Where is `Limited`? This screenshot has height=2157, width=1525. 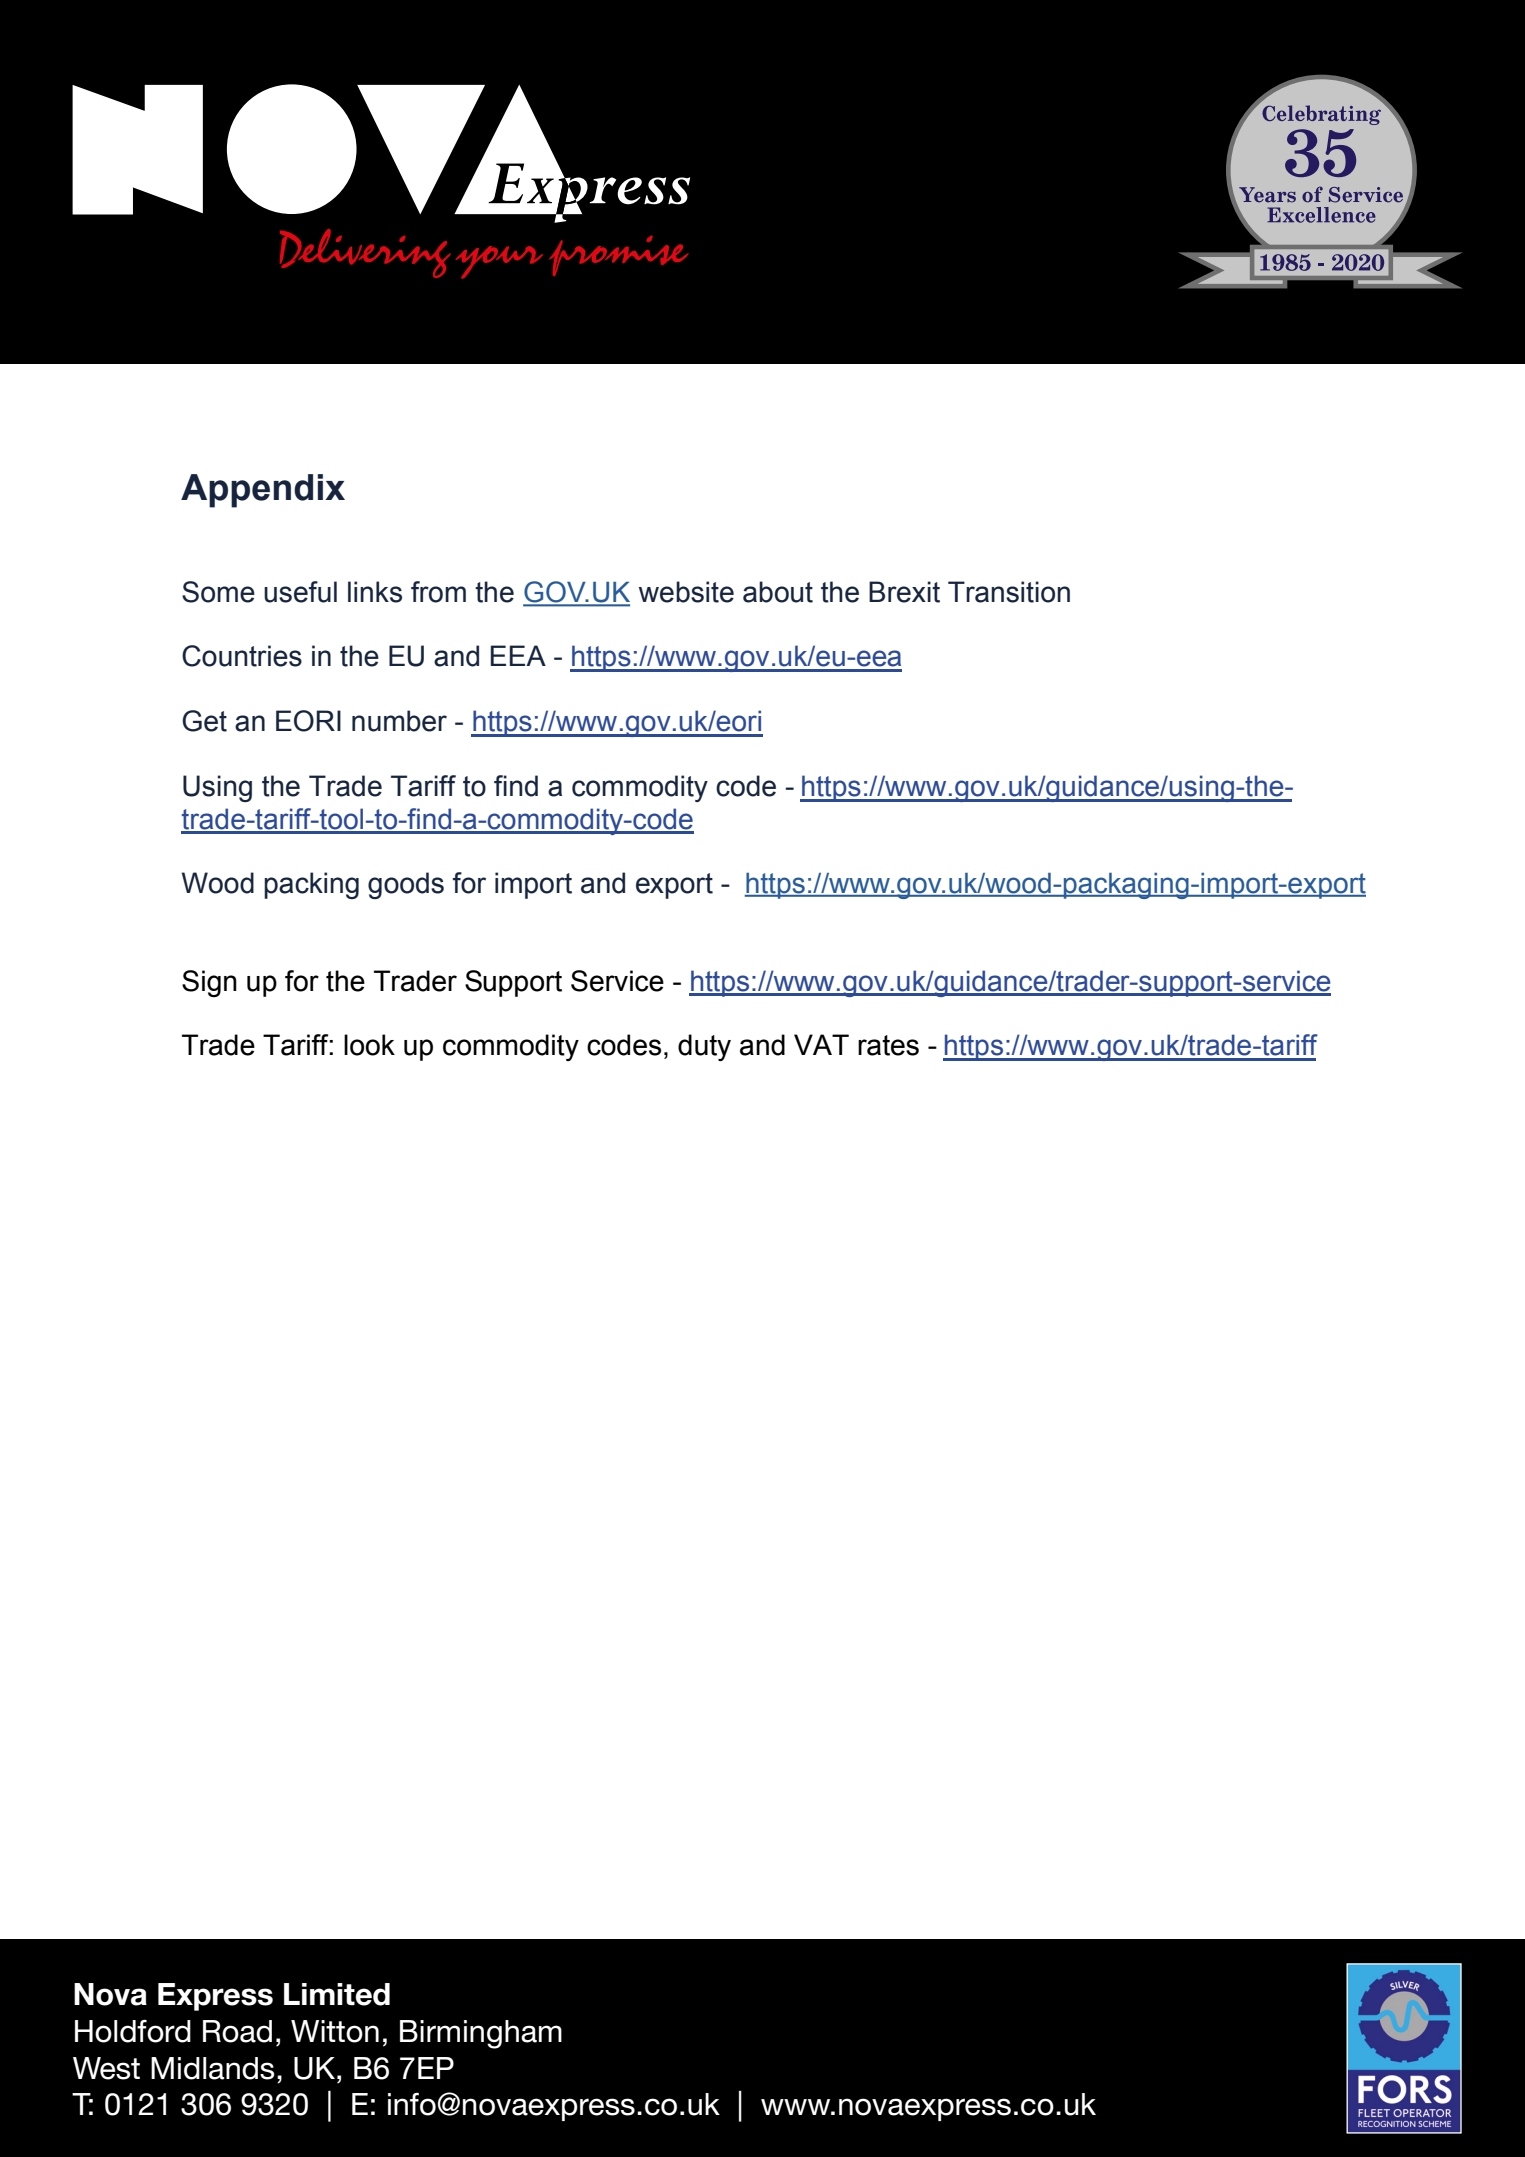 Limited is located at coordinates (337, 1994).
